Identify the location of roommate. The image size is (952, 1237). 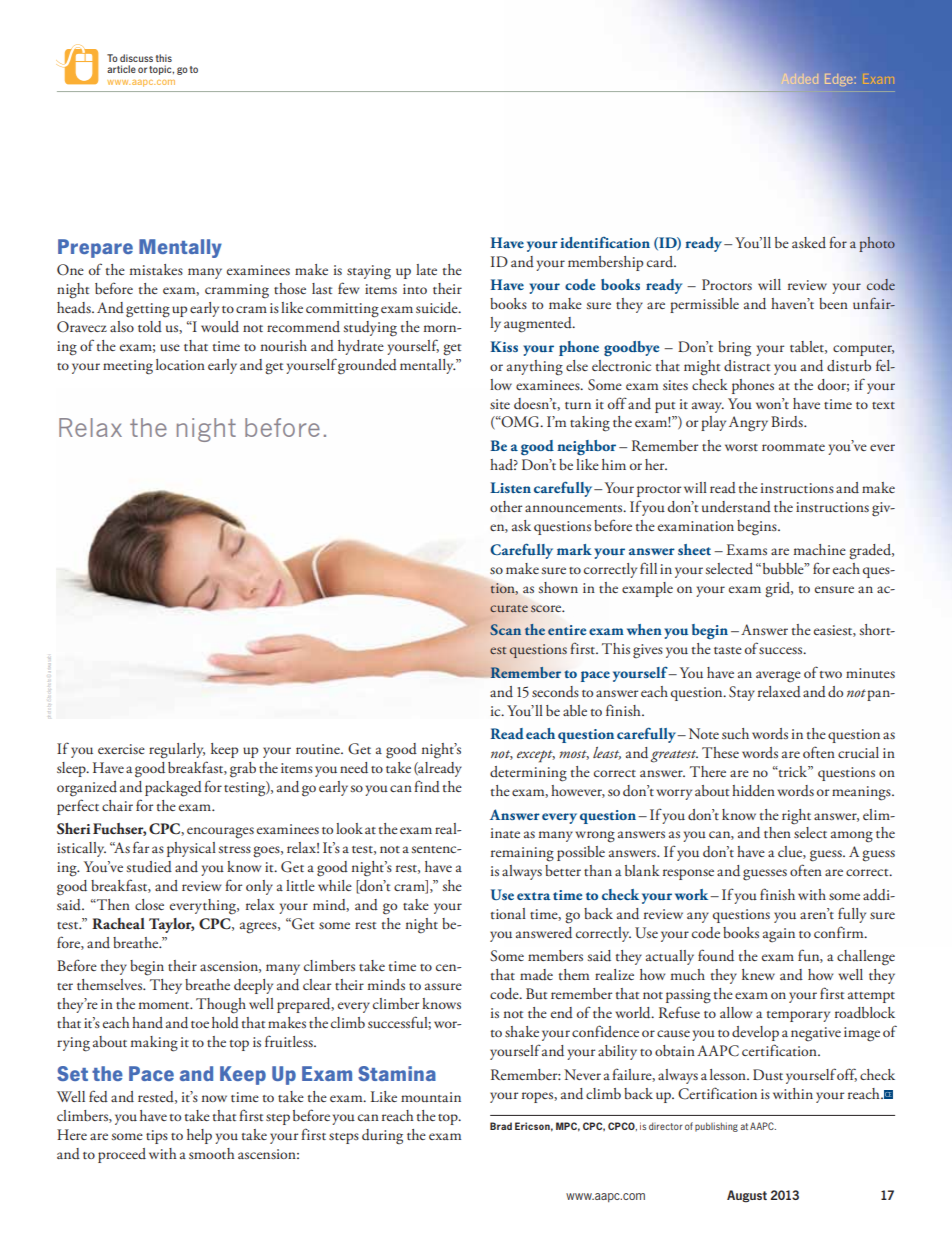
(793, 447).
